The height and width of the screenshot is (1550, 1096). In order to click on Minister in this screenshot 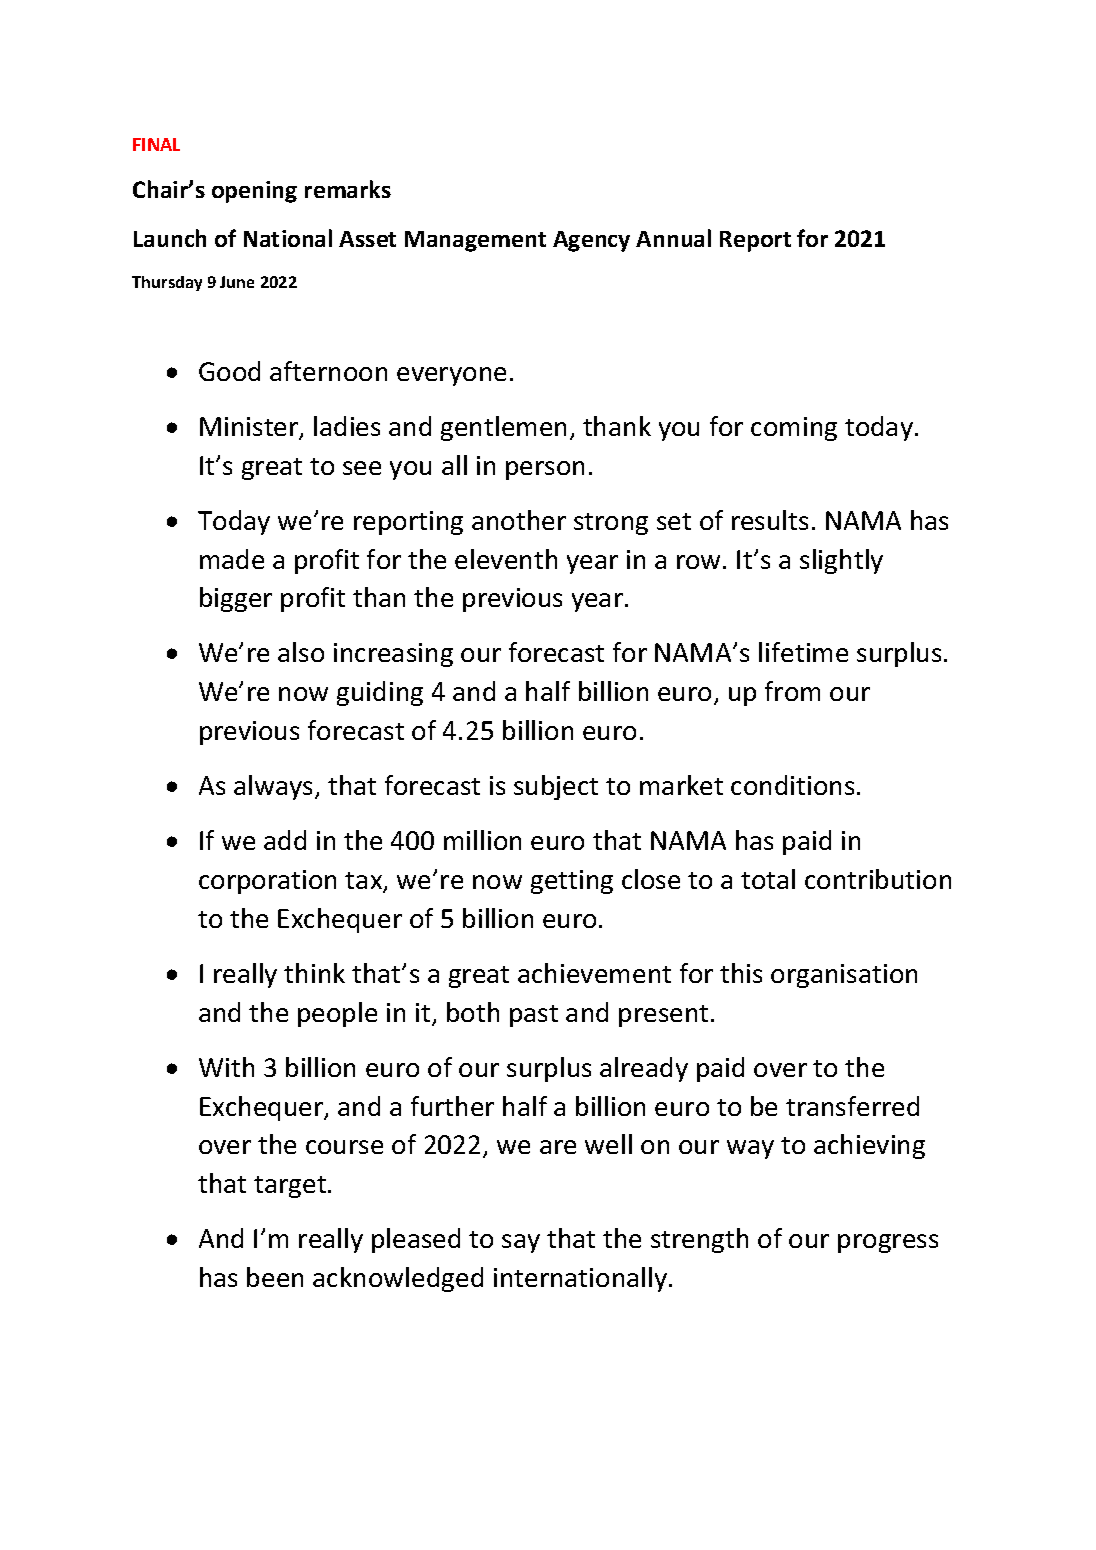, I will do `click(250, 428)`.
